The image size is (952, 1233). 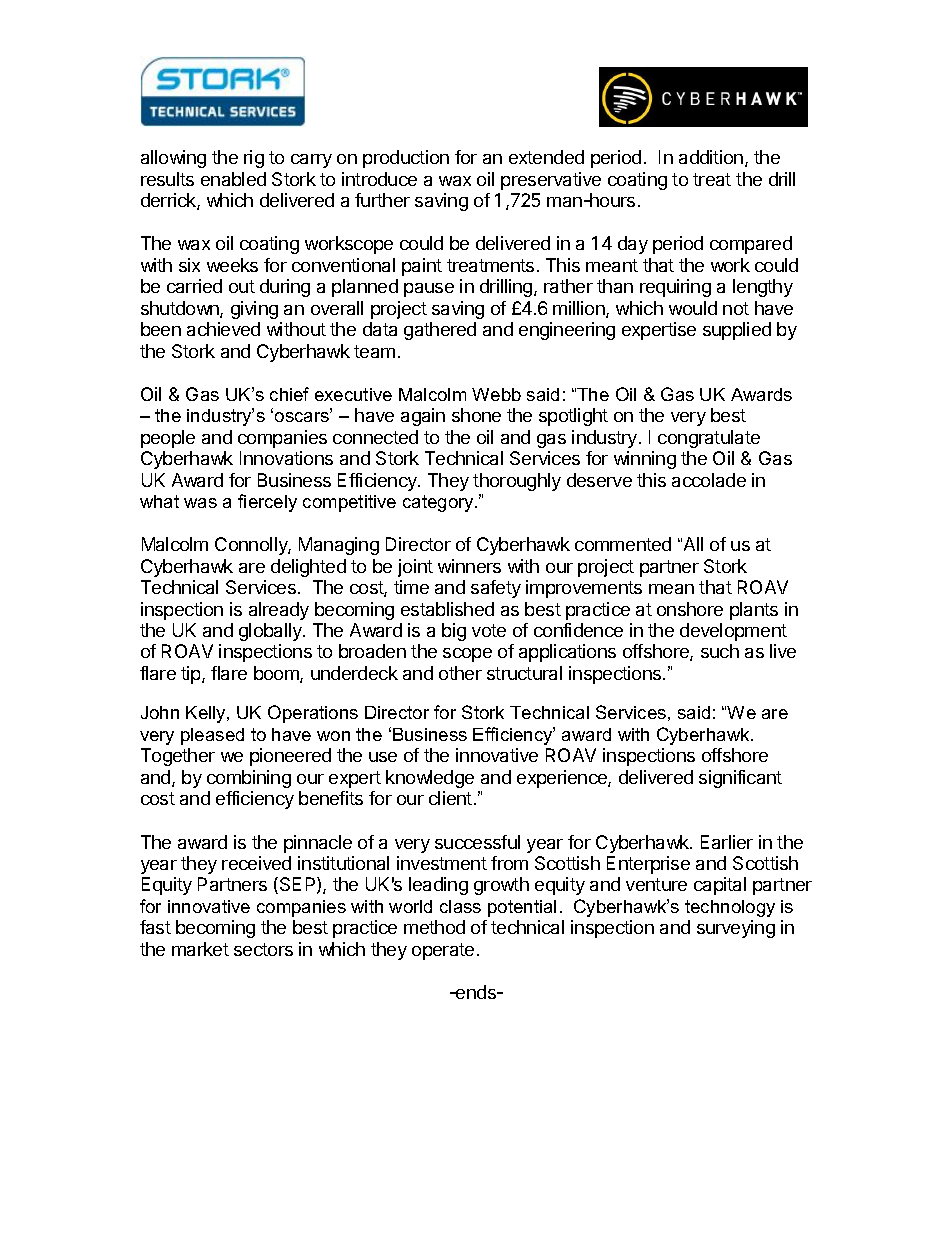 I want to click on delighted, so click(x=308, y=568).
